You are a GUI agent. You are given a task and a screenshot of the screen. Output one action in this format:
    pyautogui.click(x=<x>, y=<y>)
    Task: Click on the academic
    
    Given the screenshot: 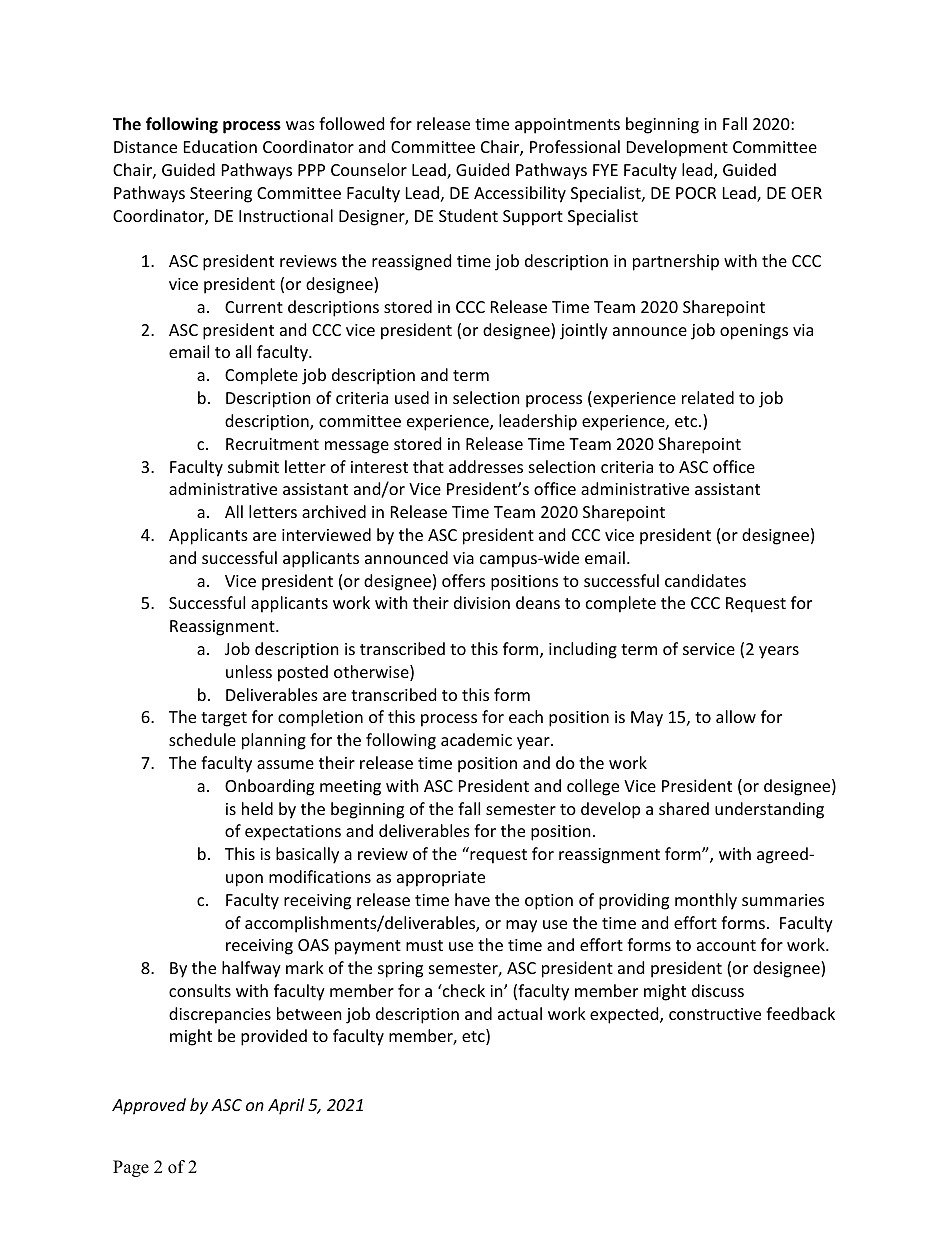 What is the action you would take?
    pyautogui.click(x=476, y=739)
